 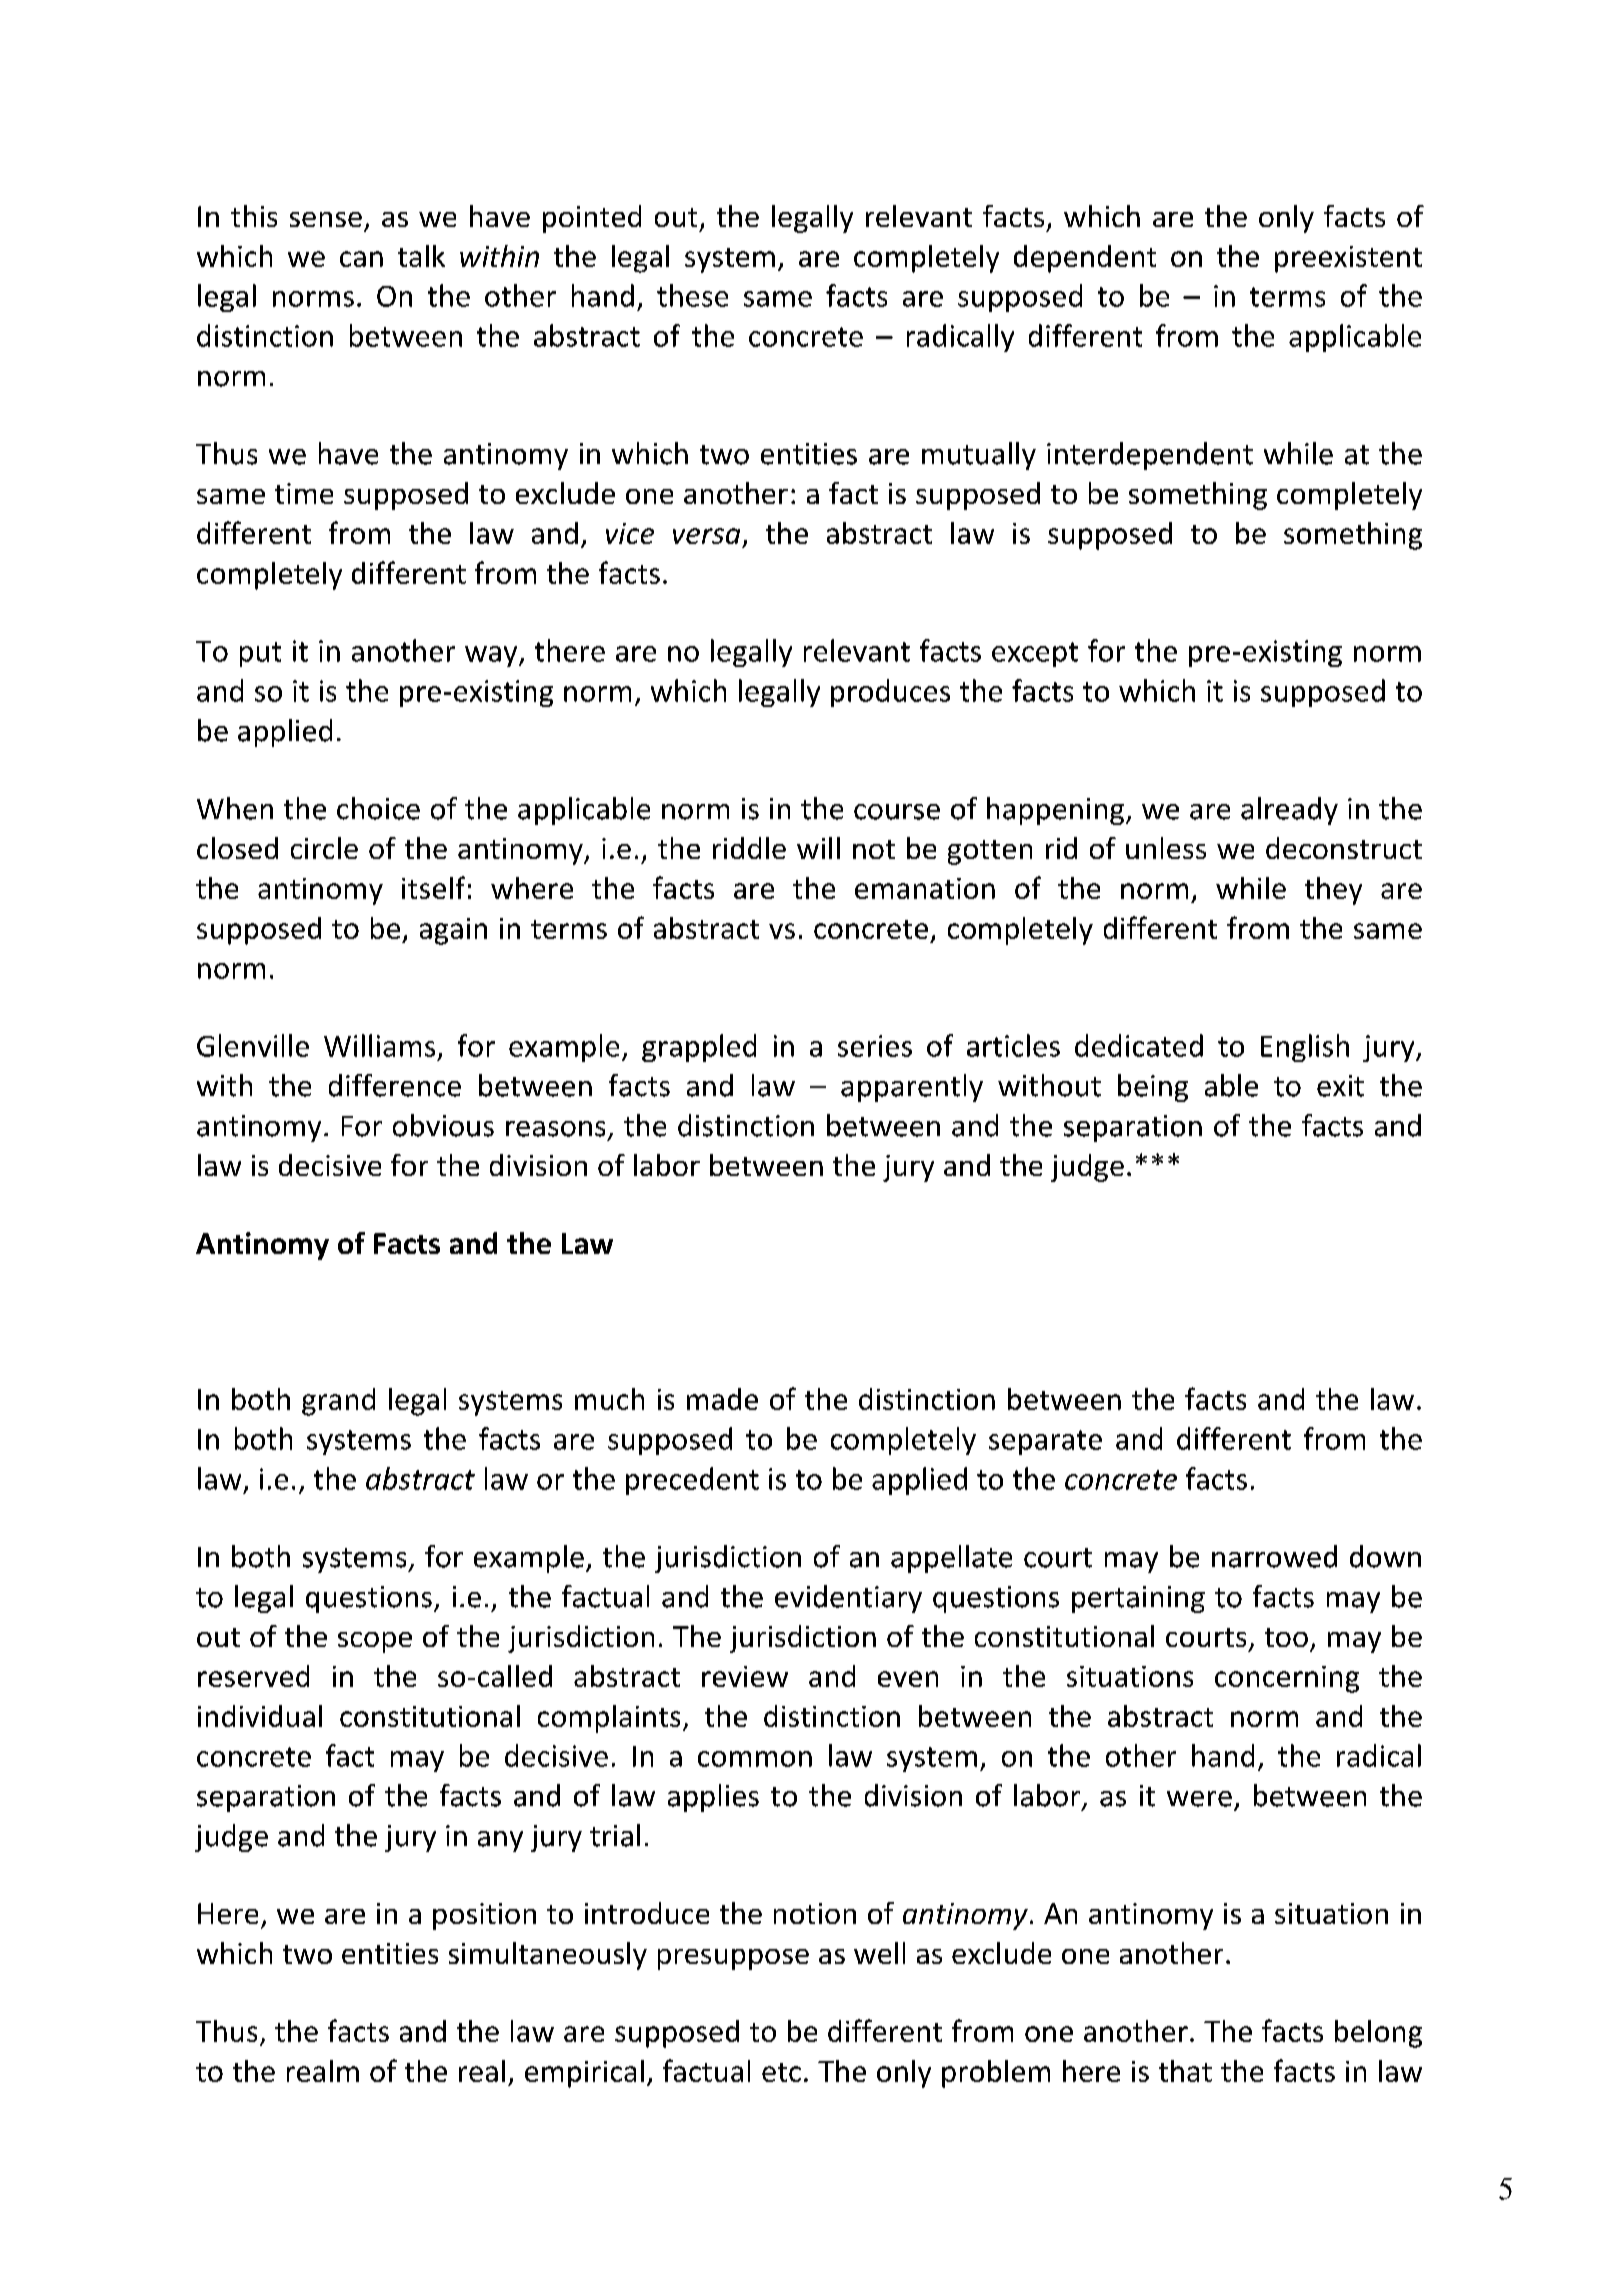 I want to click on circle, so click(x=324, y=848).
